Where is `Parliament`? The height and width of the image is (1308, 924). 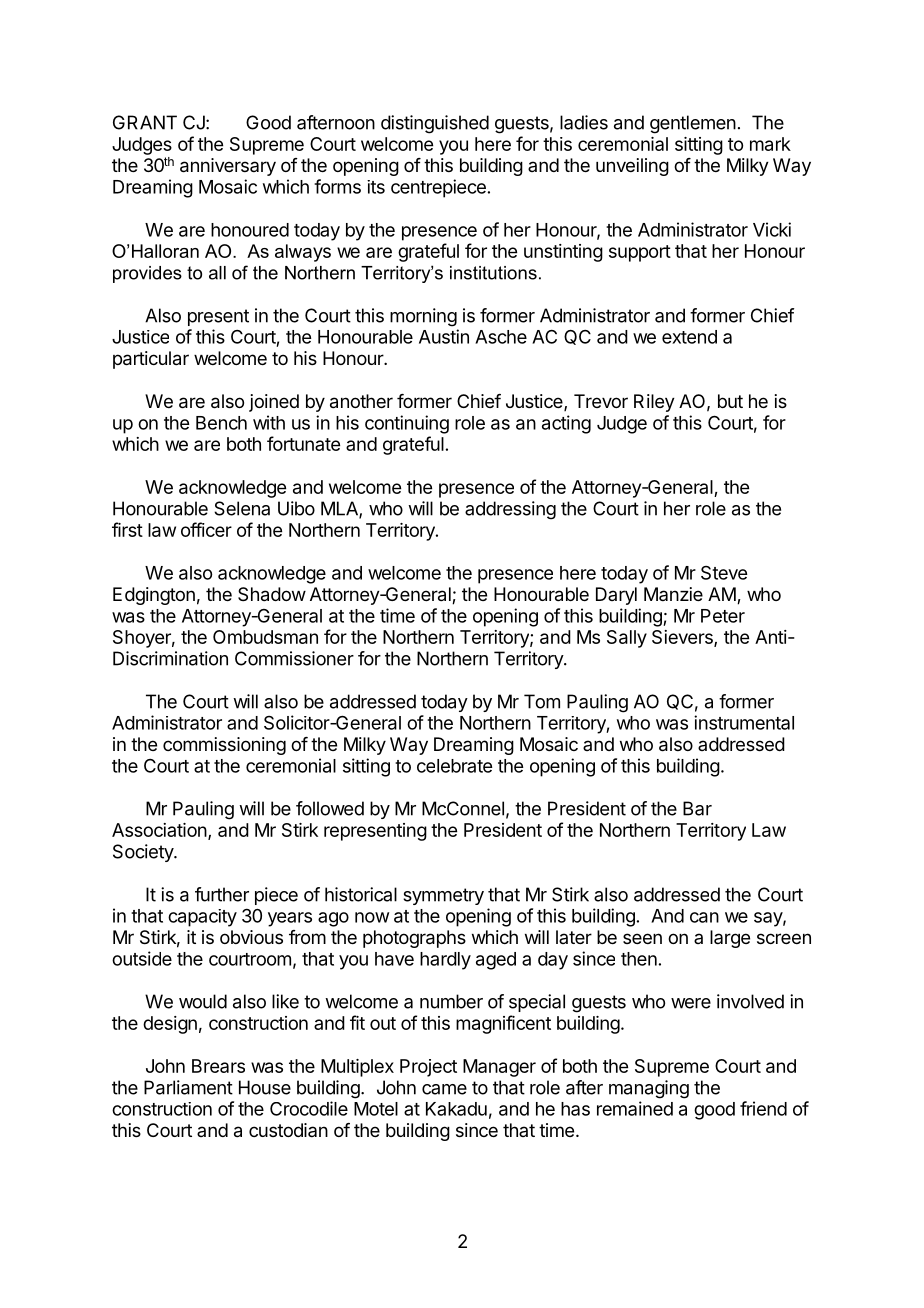
Parliament is located at coordinates (188, 1087).
